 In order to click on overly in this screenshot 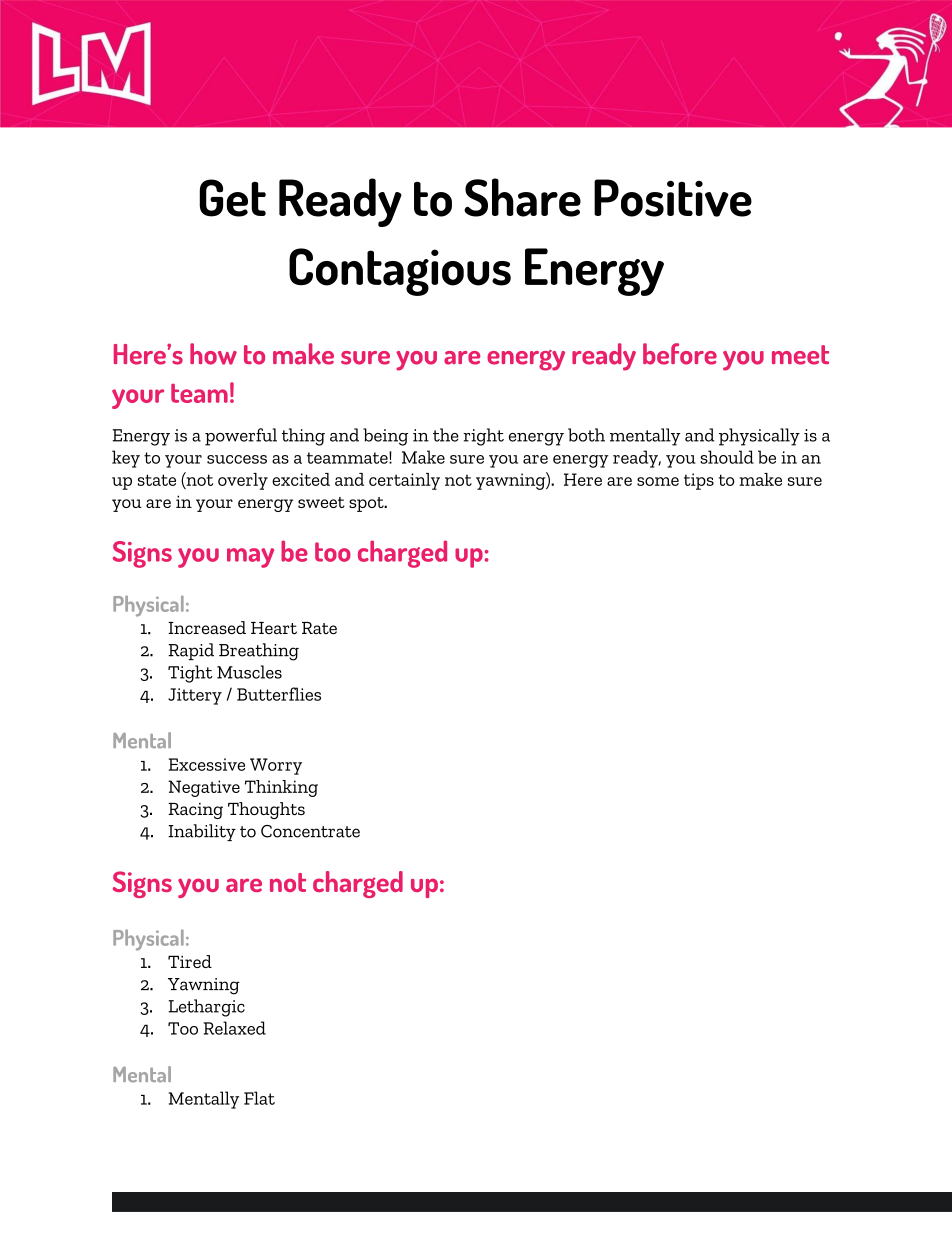, I will do `click(243, 481)`.
